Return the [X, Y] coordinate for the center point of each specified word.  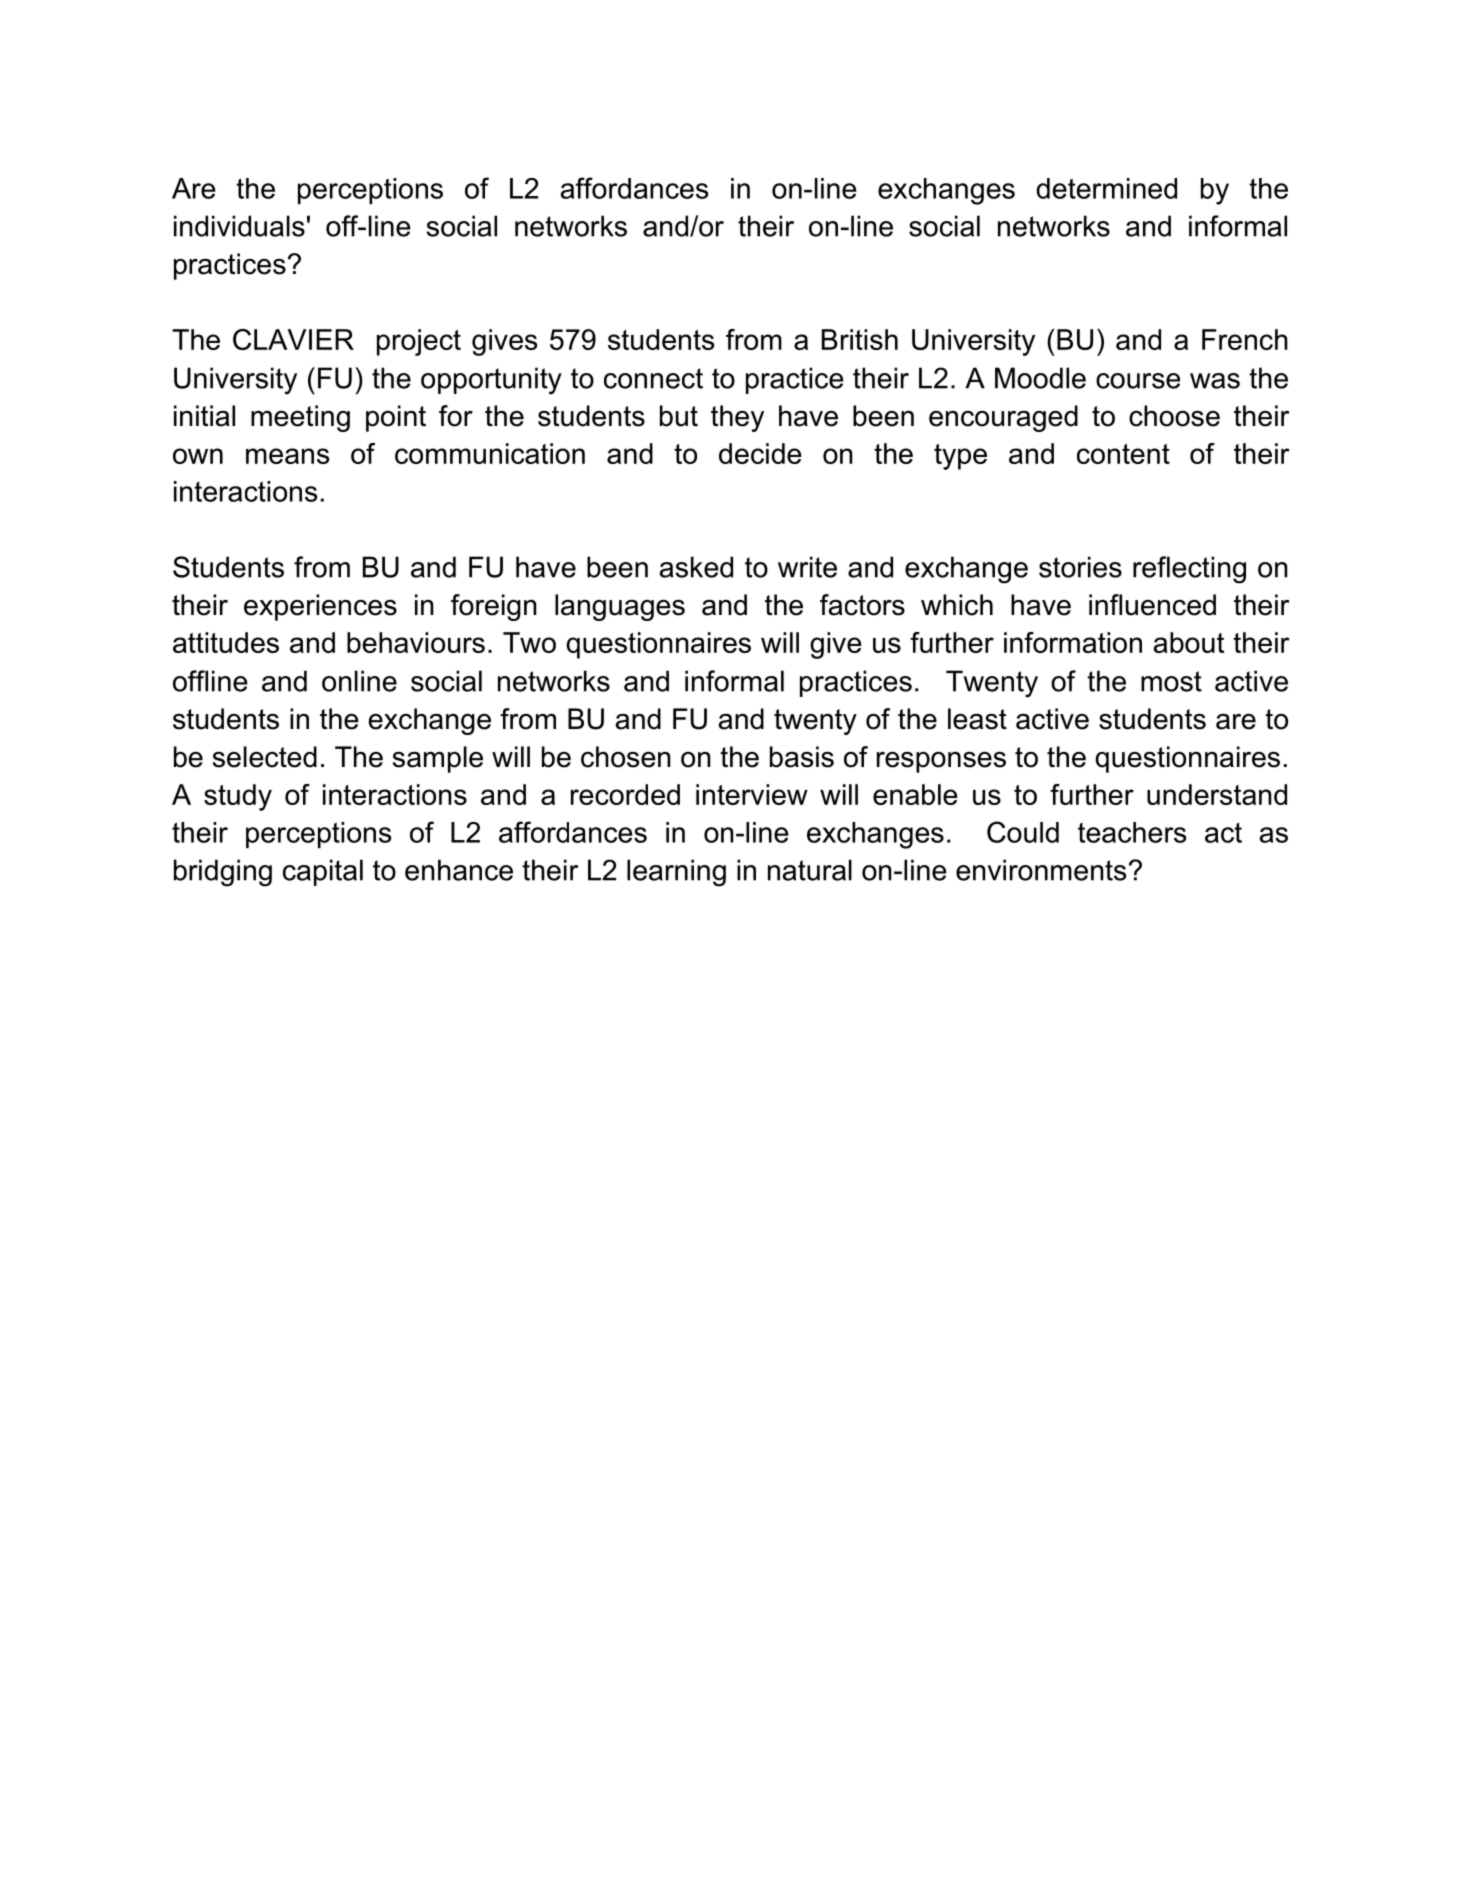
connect [653, 378]
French [1245, 339]
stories [1080, 567]
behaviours [416, 642]
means [287, 456]
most [1171, 681]
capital [323, 872]
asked [696, 567]
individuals [239, 226]
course [1138, 381]
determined [1106, 188]
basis [802, 757]
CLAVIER [293, 339]
